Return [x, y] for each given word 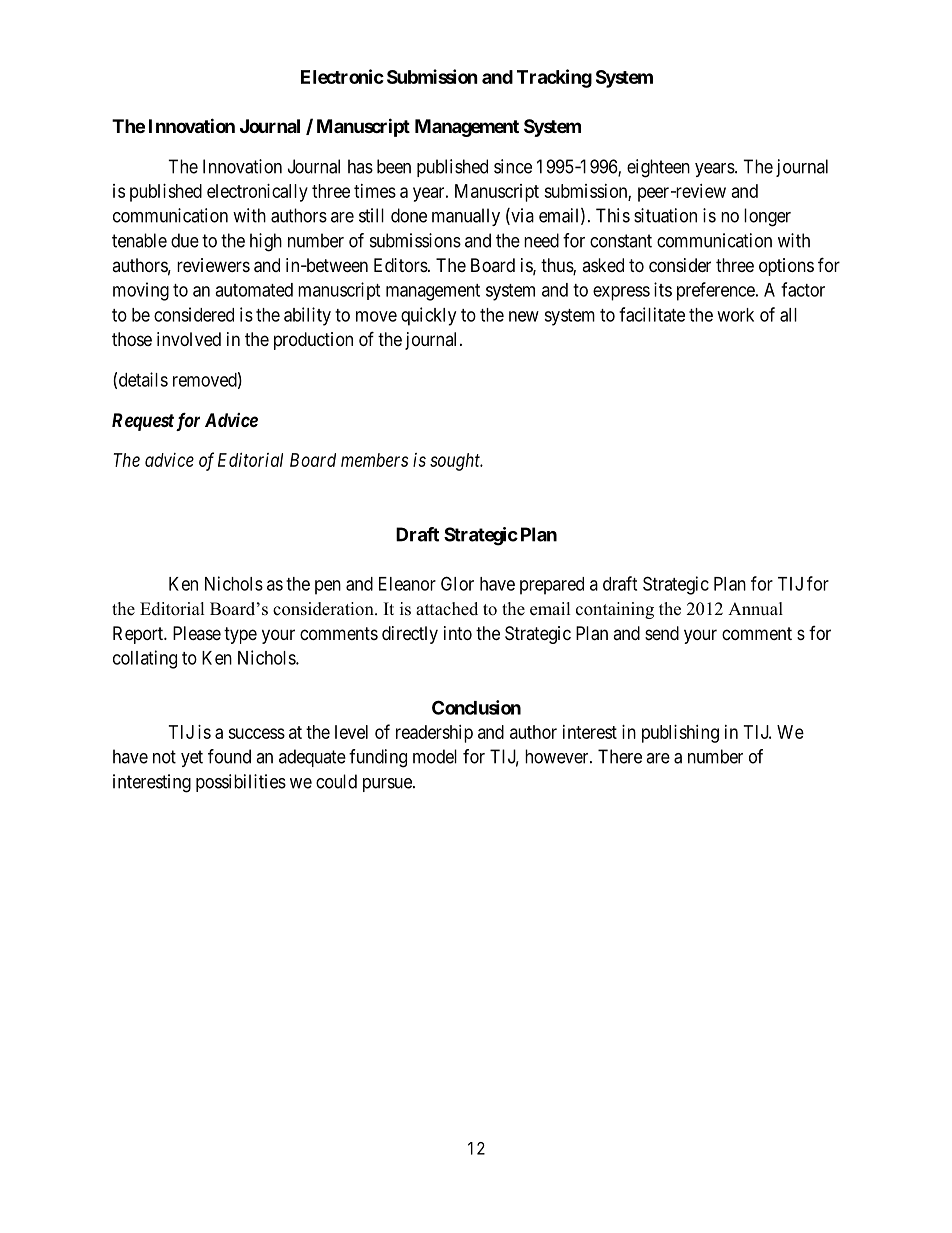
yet [192, 758]
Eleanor [407, 584]
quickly [428, 316]
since [513, 166]
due [185, 240]
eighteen [658, 168]
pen [328, 587]
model [435, 756]
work [735, 315]
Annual [755, 609]
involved [189, 339]
